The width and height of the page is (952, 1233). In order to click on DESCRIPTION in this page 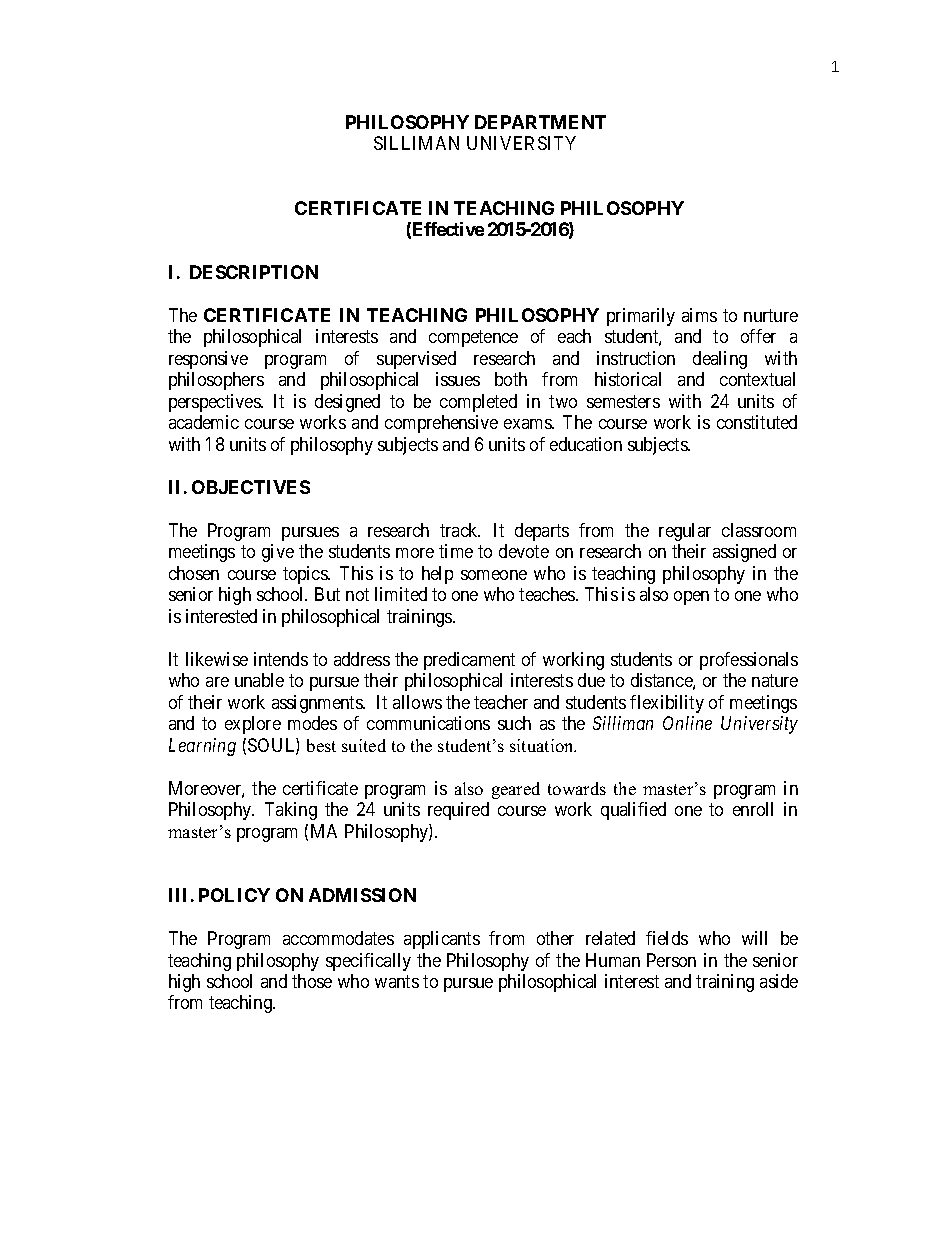, I will do `click(254, 272)`.
